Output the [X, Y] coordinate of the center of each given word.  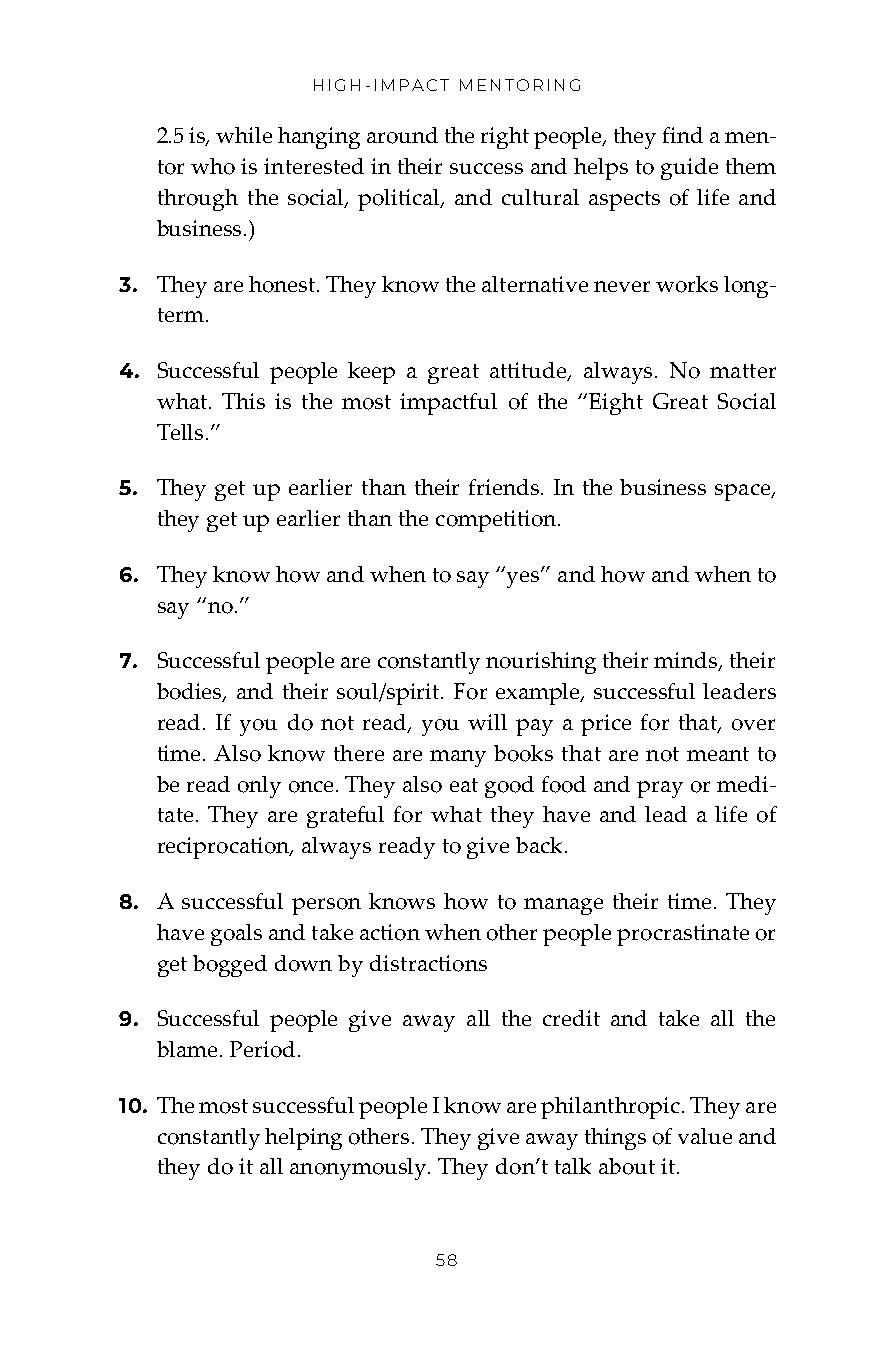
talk [573, 1166]
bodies [191, 692]
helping [303, 1139]
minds [687, 661]
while [244, 135]
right [505, 138]
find [683, 135]
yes [524, 579]
